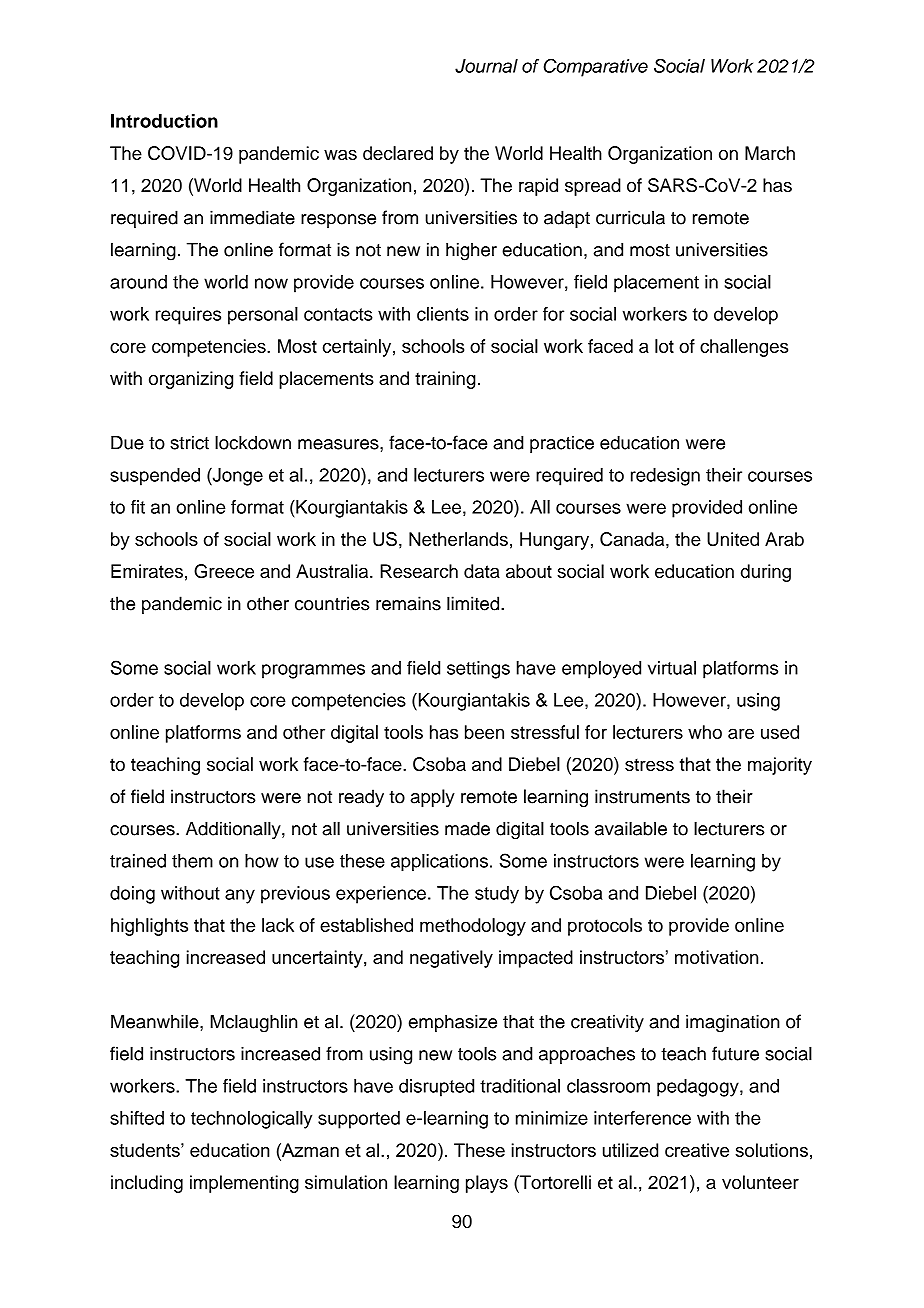  What do you see at coordinates (705, 732) in the screenshot?
I see `who` at bounding box center [705, 732].
